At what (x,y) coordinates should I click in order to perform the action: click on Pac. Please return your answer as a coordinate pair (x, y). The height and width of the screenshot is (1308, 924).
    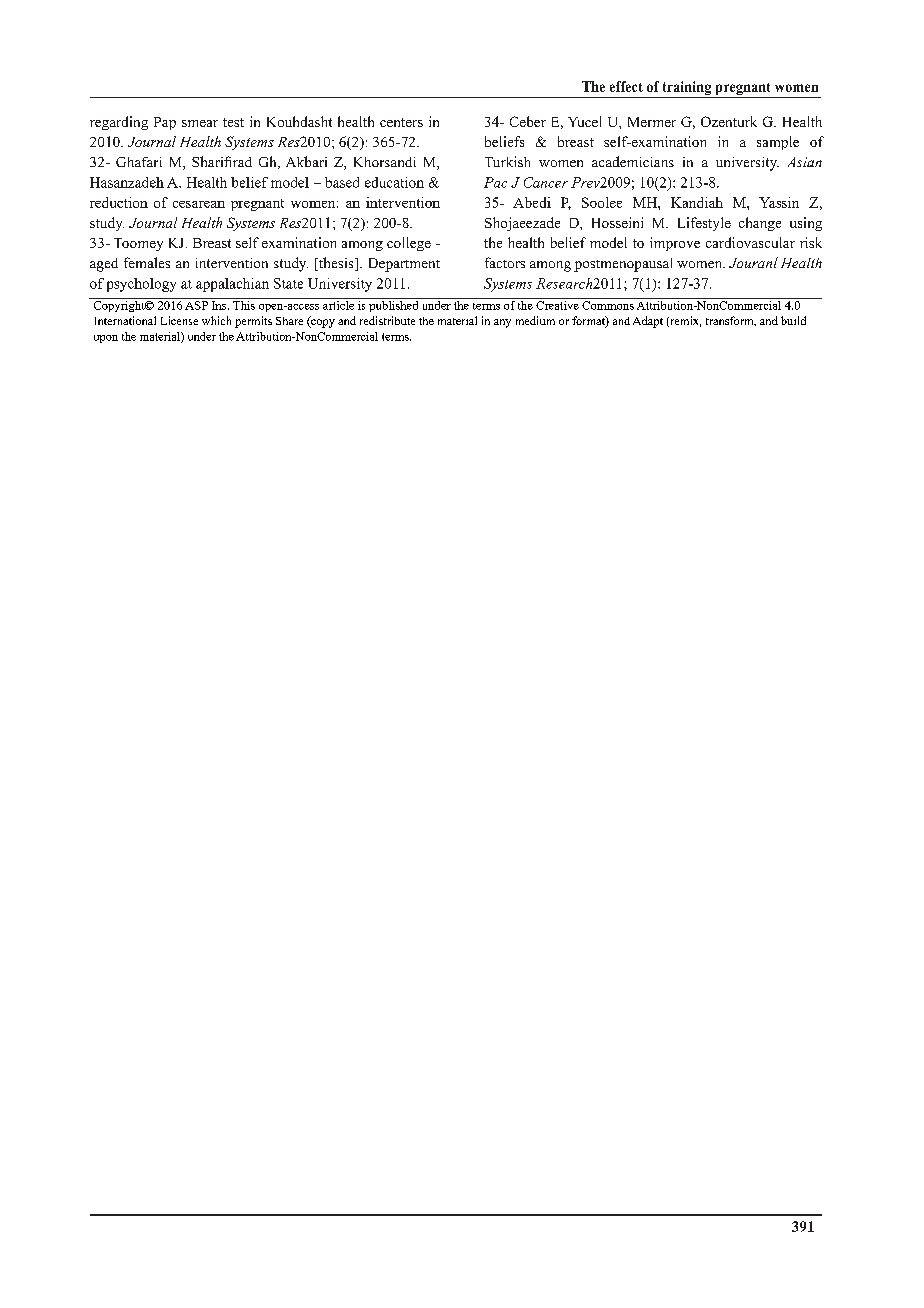
    Looking at the image, I should click on (495, 182).
